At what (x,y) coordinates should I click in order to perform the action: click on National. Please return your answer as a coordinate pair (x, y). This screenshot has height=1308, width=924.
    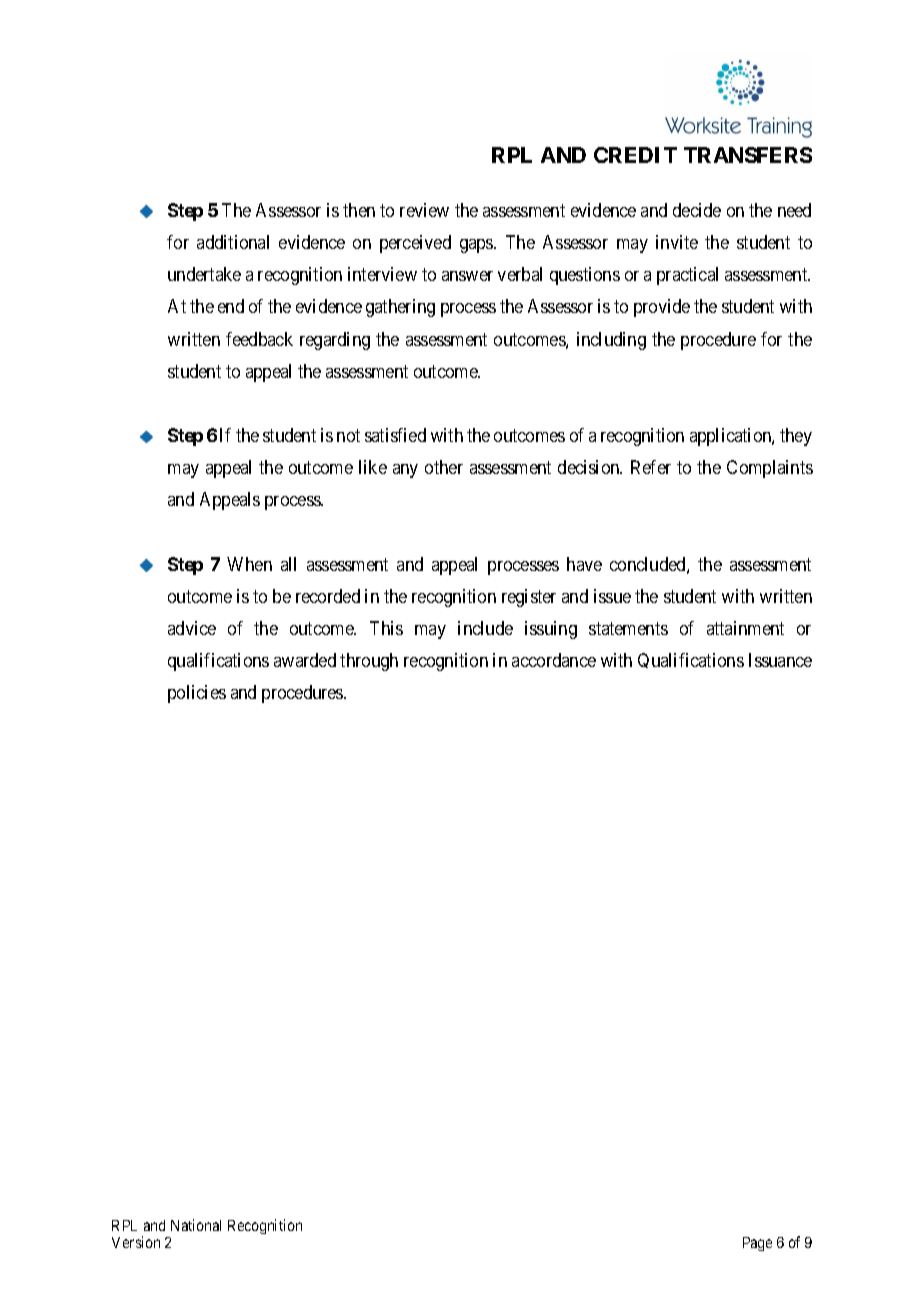
    Looking at the image, I should click on (196, 1225).
